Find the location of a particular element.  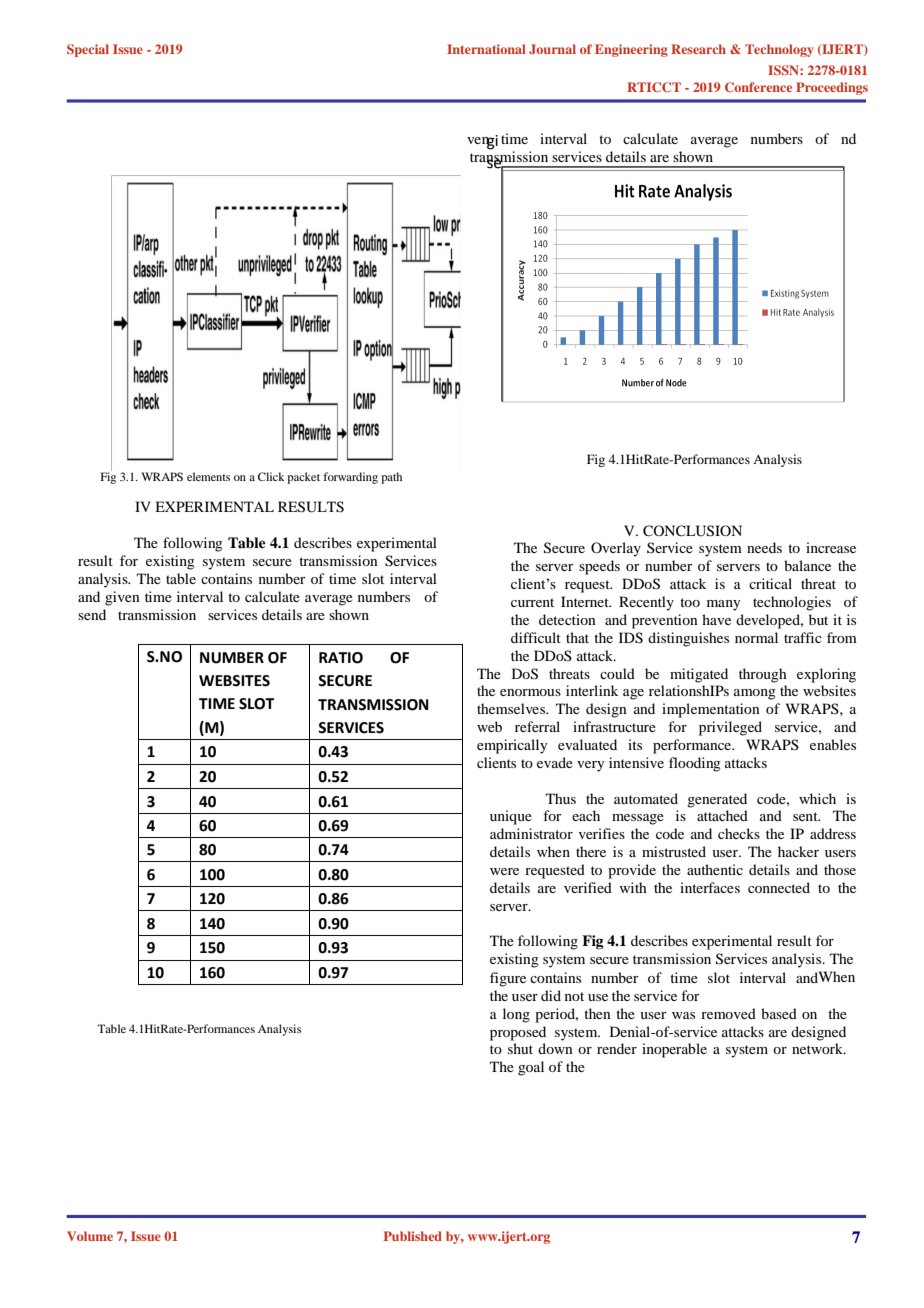

network is located at coordinates (818, 1048).
